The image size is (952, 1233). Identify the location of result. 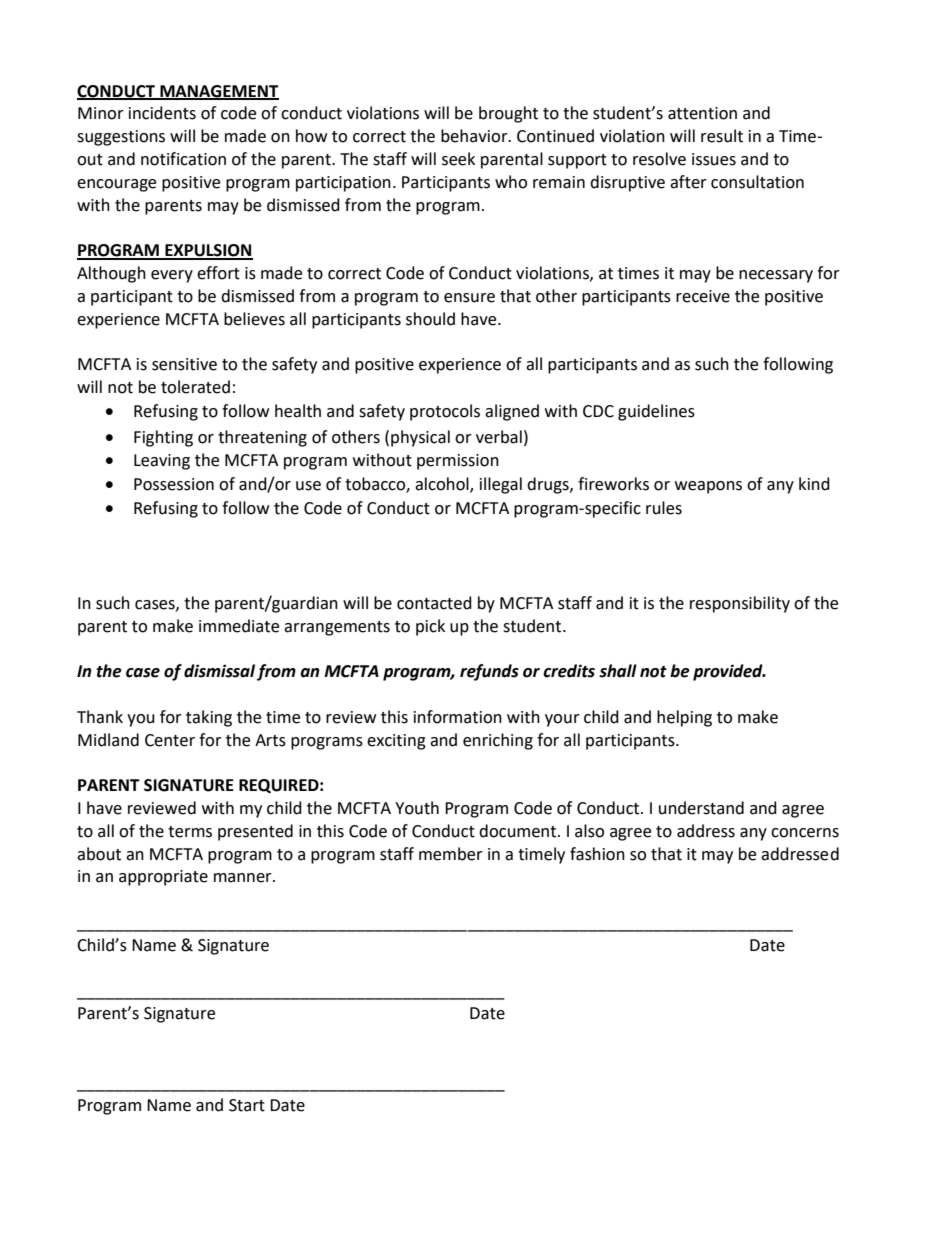
(722, 136).
